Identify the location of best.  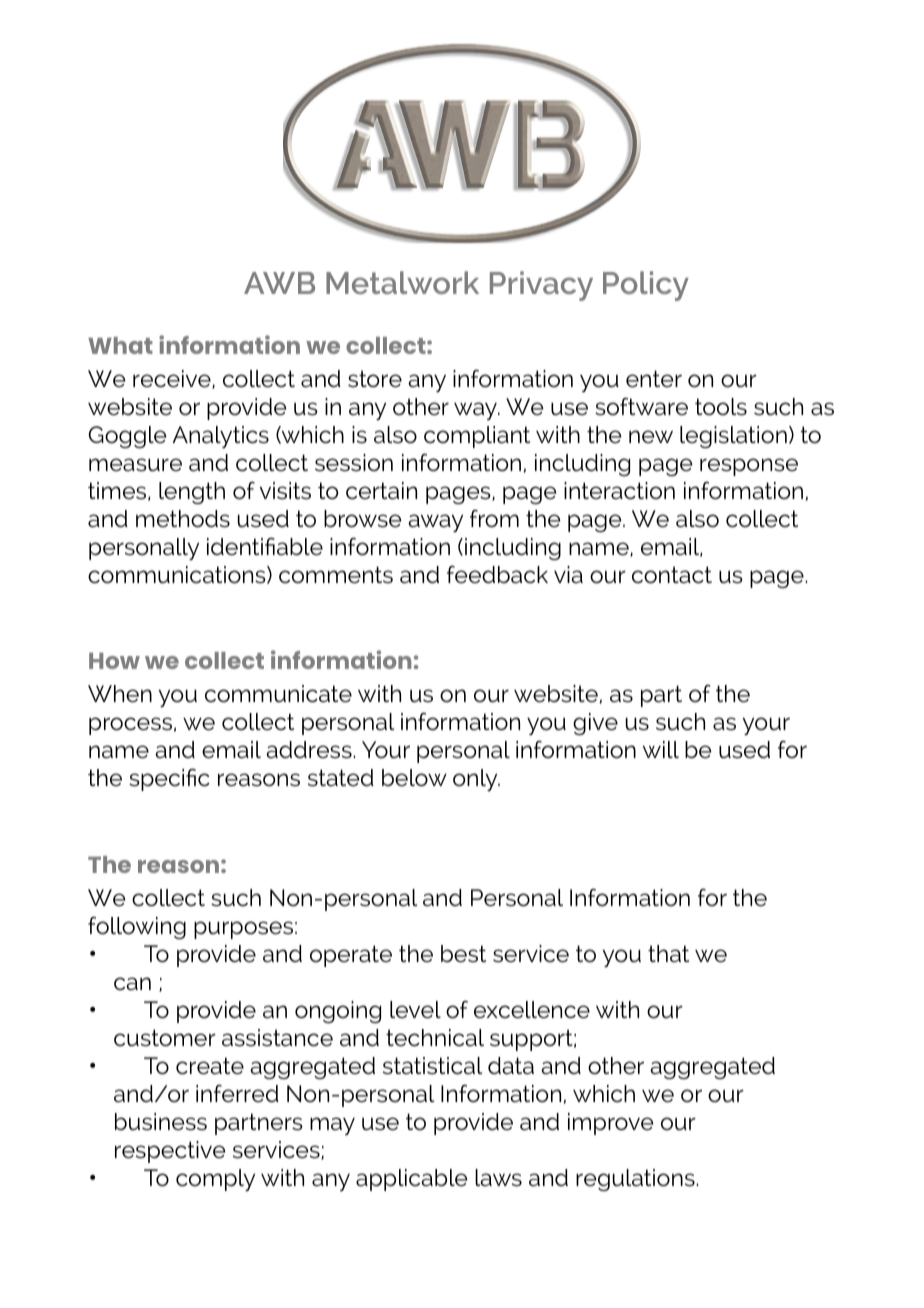
(463, 954).
